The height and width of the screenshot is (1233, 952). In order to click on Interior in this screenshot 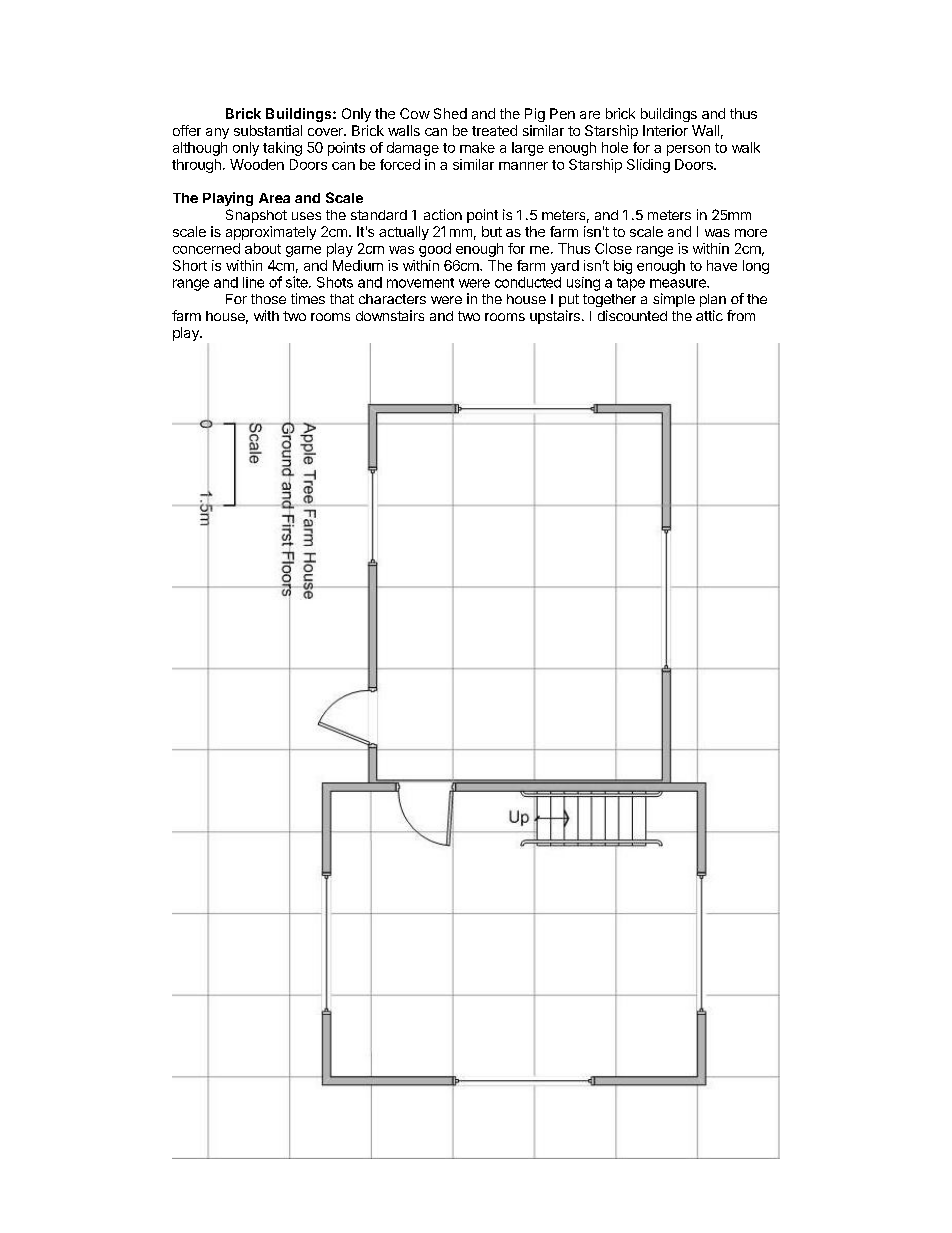, I will do `click(665, 130)`.
